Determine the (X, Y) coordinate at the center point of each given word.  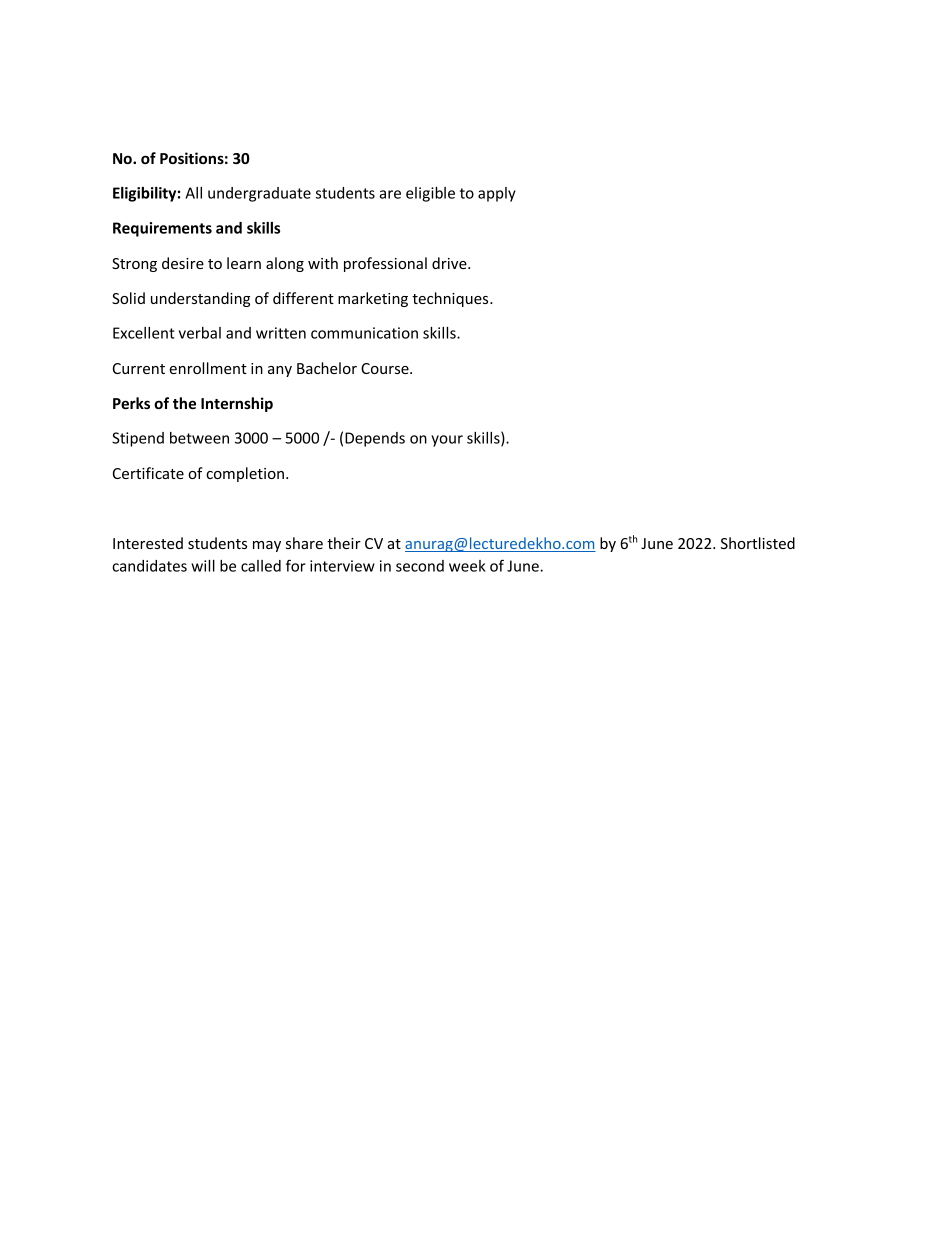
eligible (430, 194)
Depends (375, 439)
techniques (451, 299)
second (420, 566)
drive (450, 263)
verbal (200, 333)
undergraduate (259, 194)
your (447, 441)
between (199, 438)
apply (497, 194)
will (203, 566)
